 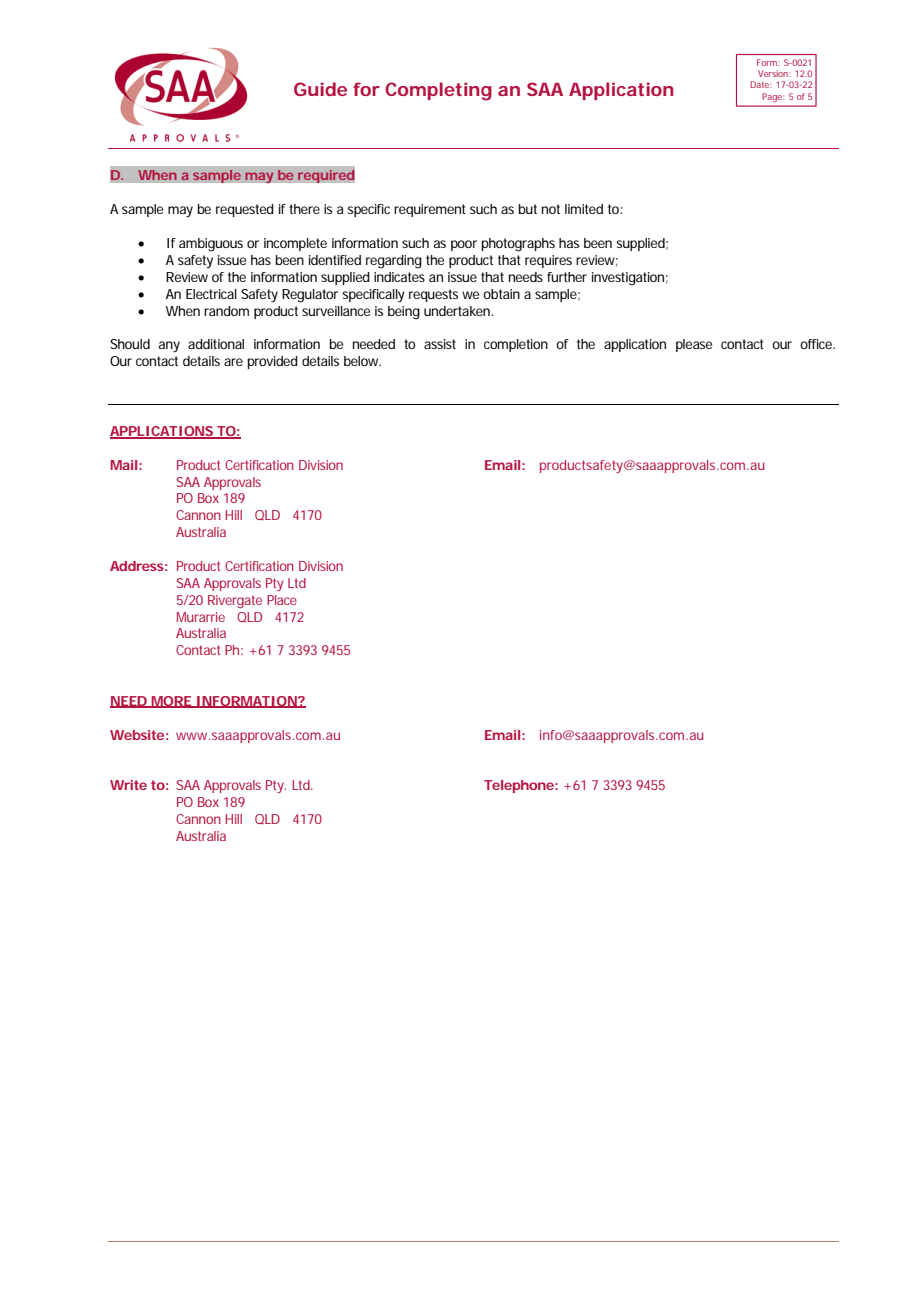 What do you see at coordinates (438, 91) in the screenshot?
I see `Completing` at bounding box center [438, 91].
